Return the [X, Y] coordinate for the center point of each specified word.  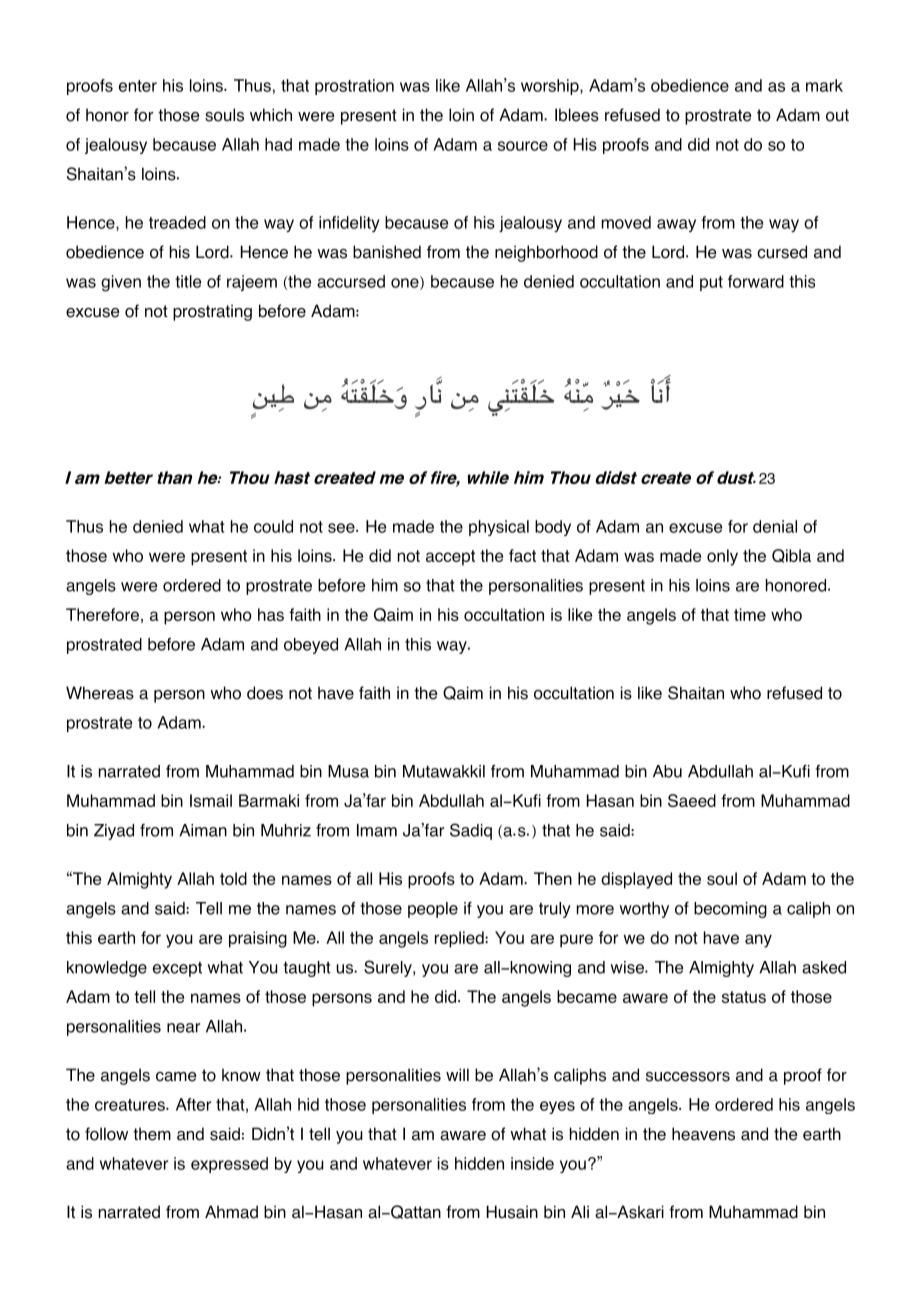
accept [450, 558]
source [523, 146]
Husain [512, 1212]
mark [824, 85]
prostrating [212, 312]
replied [460, 939]
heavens [703, 1134]
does [265, 693]
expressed [229, 1165]
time [750, 614]
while [488, 477]
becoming [730, 910]
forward [756, 281]
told [233, 878]
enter [138, 86]
